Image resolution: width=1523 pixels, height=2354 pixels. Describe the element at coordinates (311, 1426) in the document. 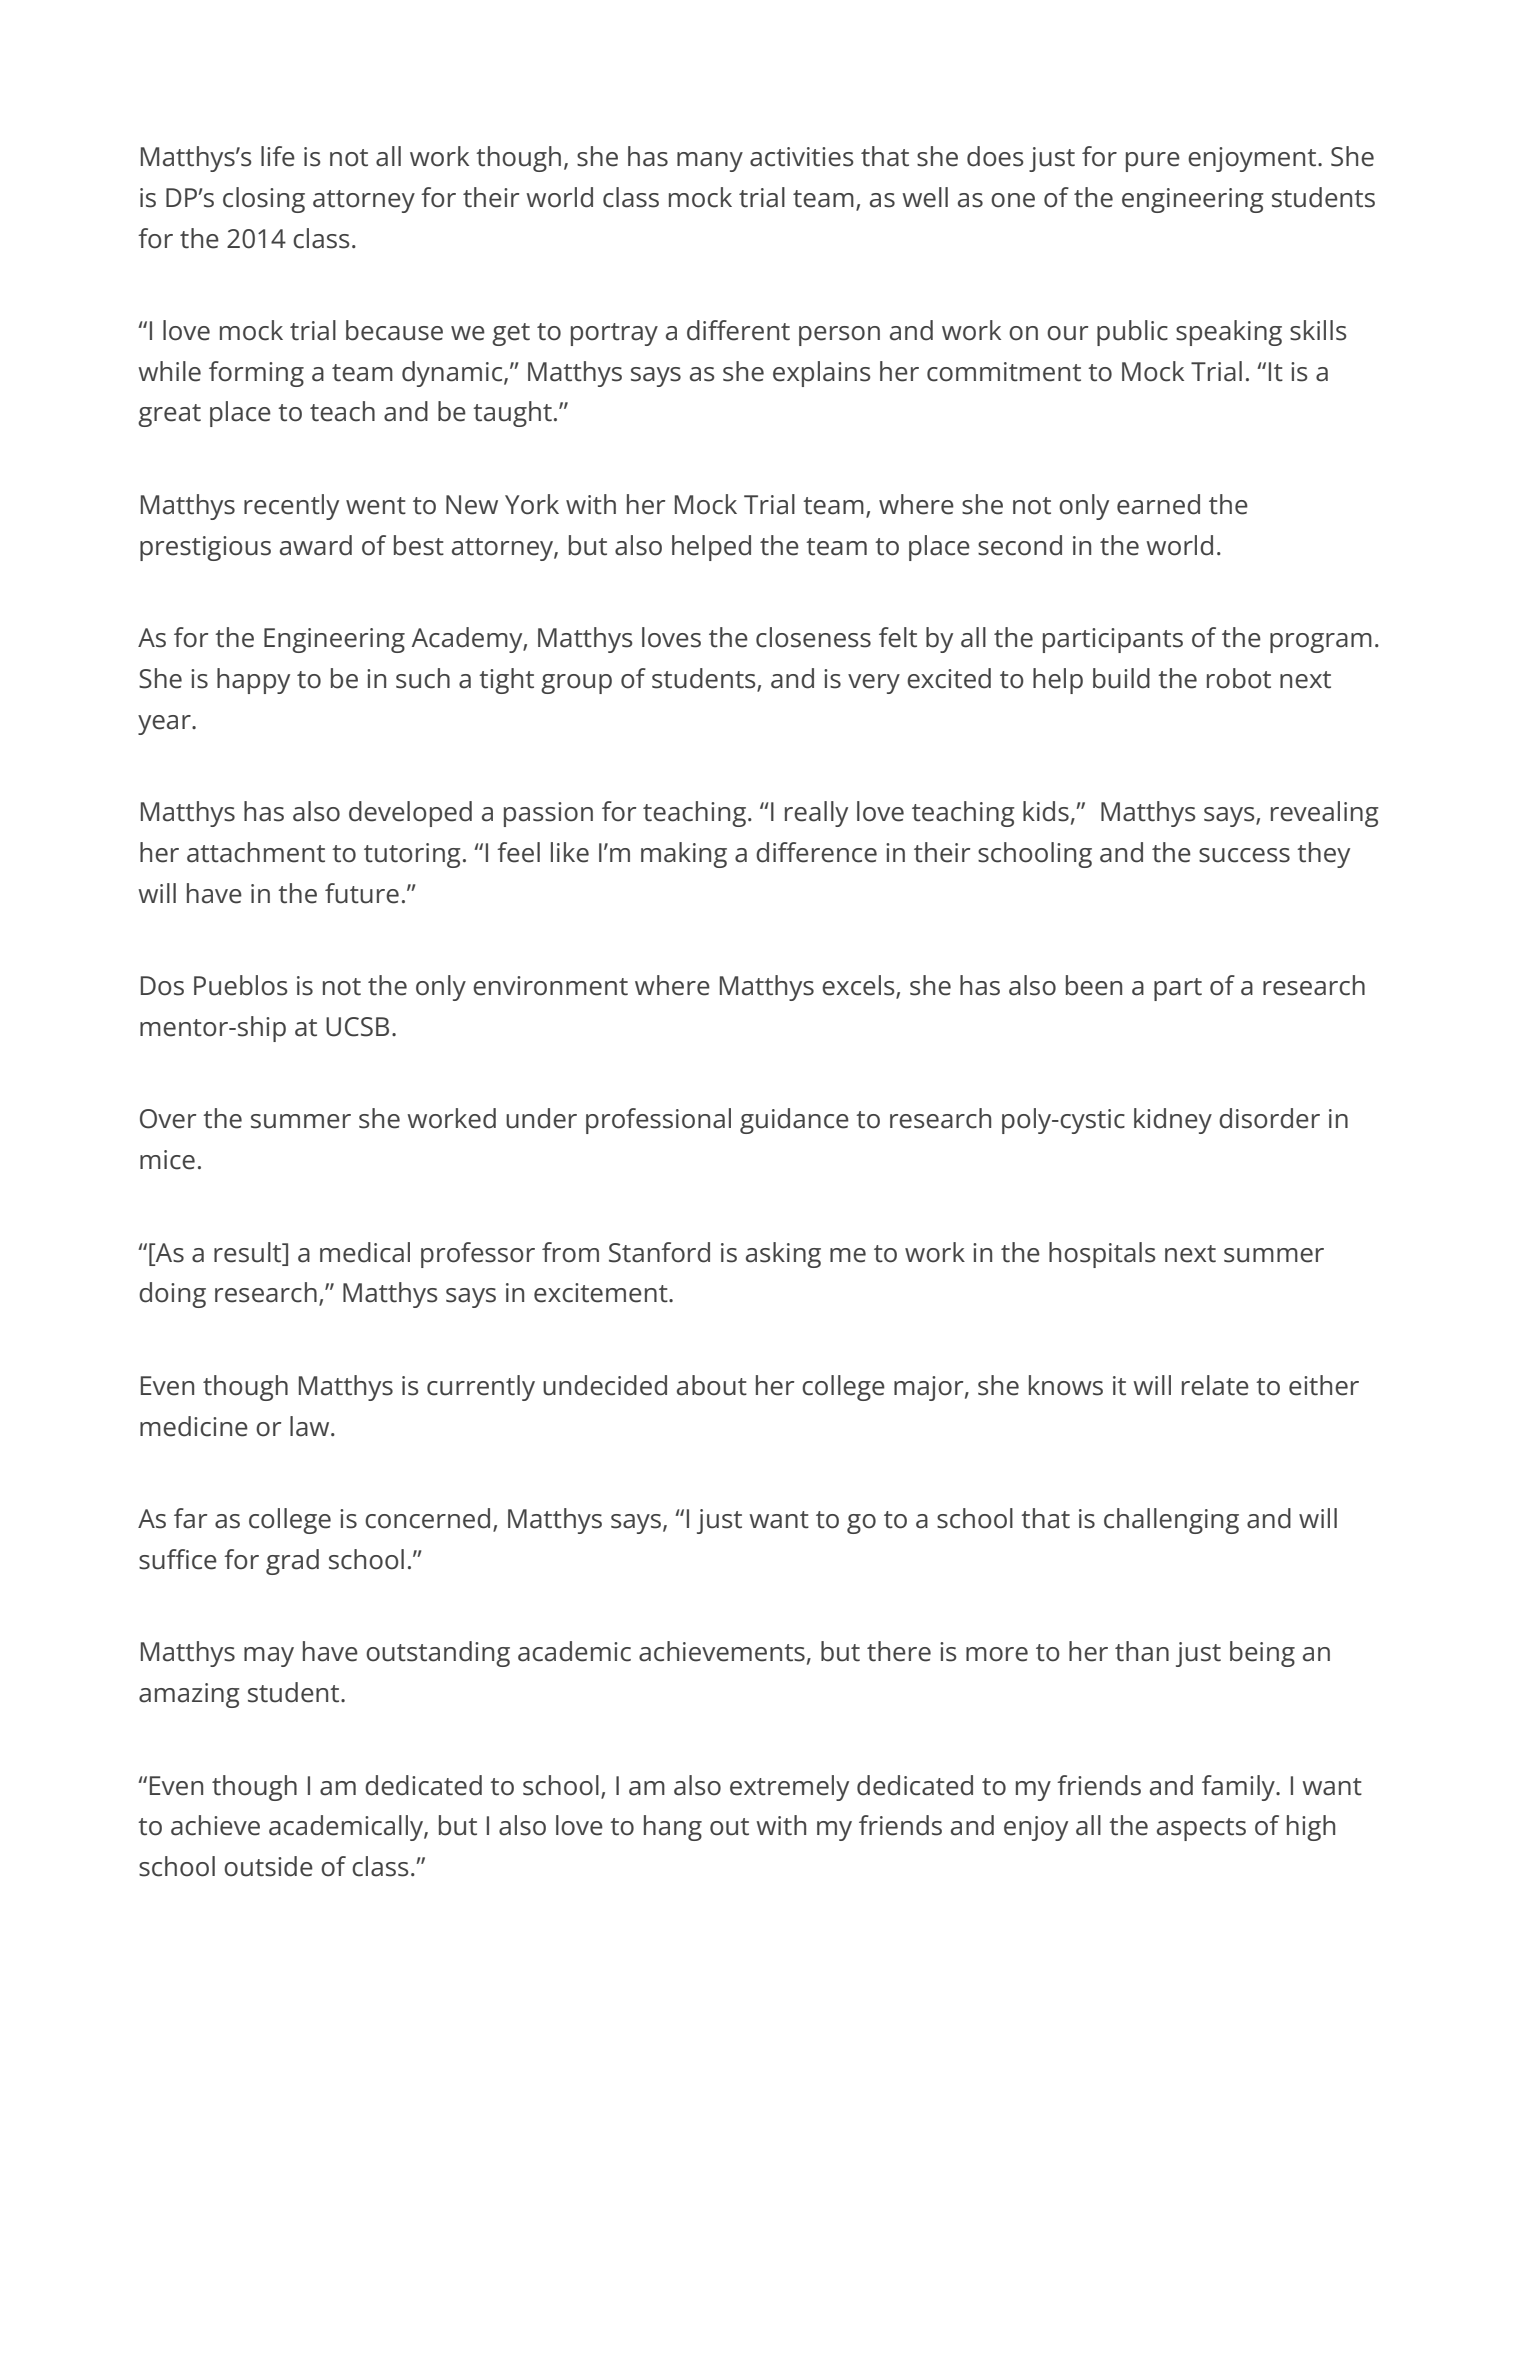

I see `law` at that location.
